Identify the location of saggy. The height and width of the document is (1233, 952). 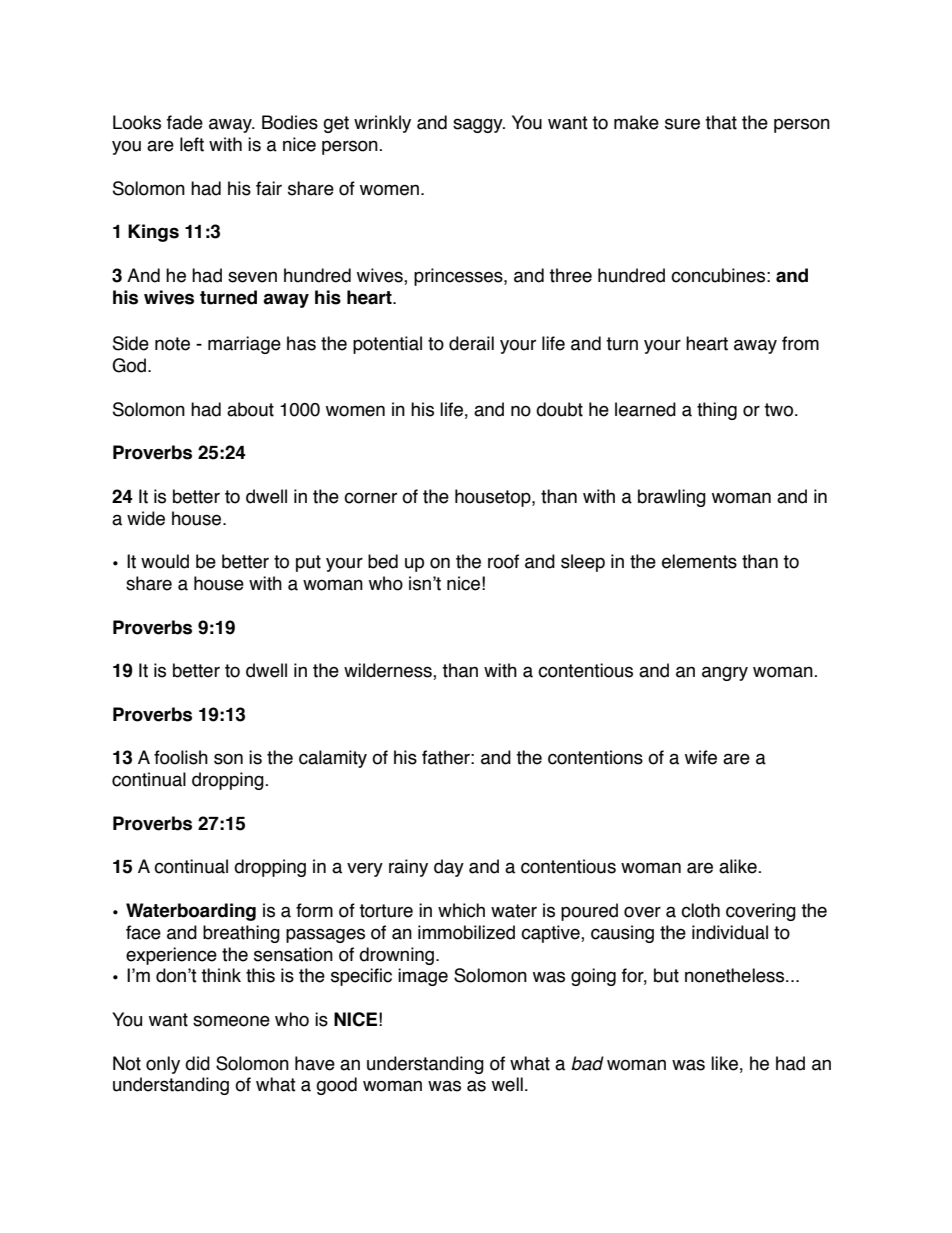
(479, 125).
